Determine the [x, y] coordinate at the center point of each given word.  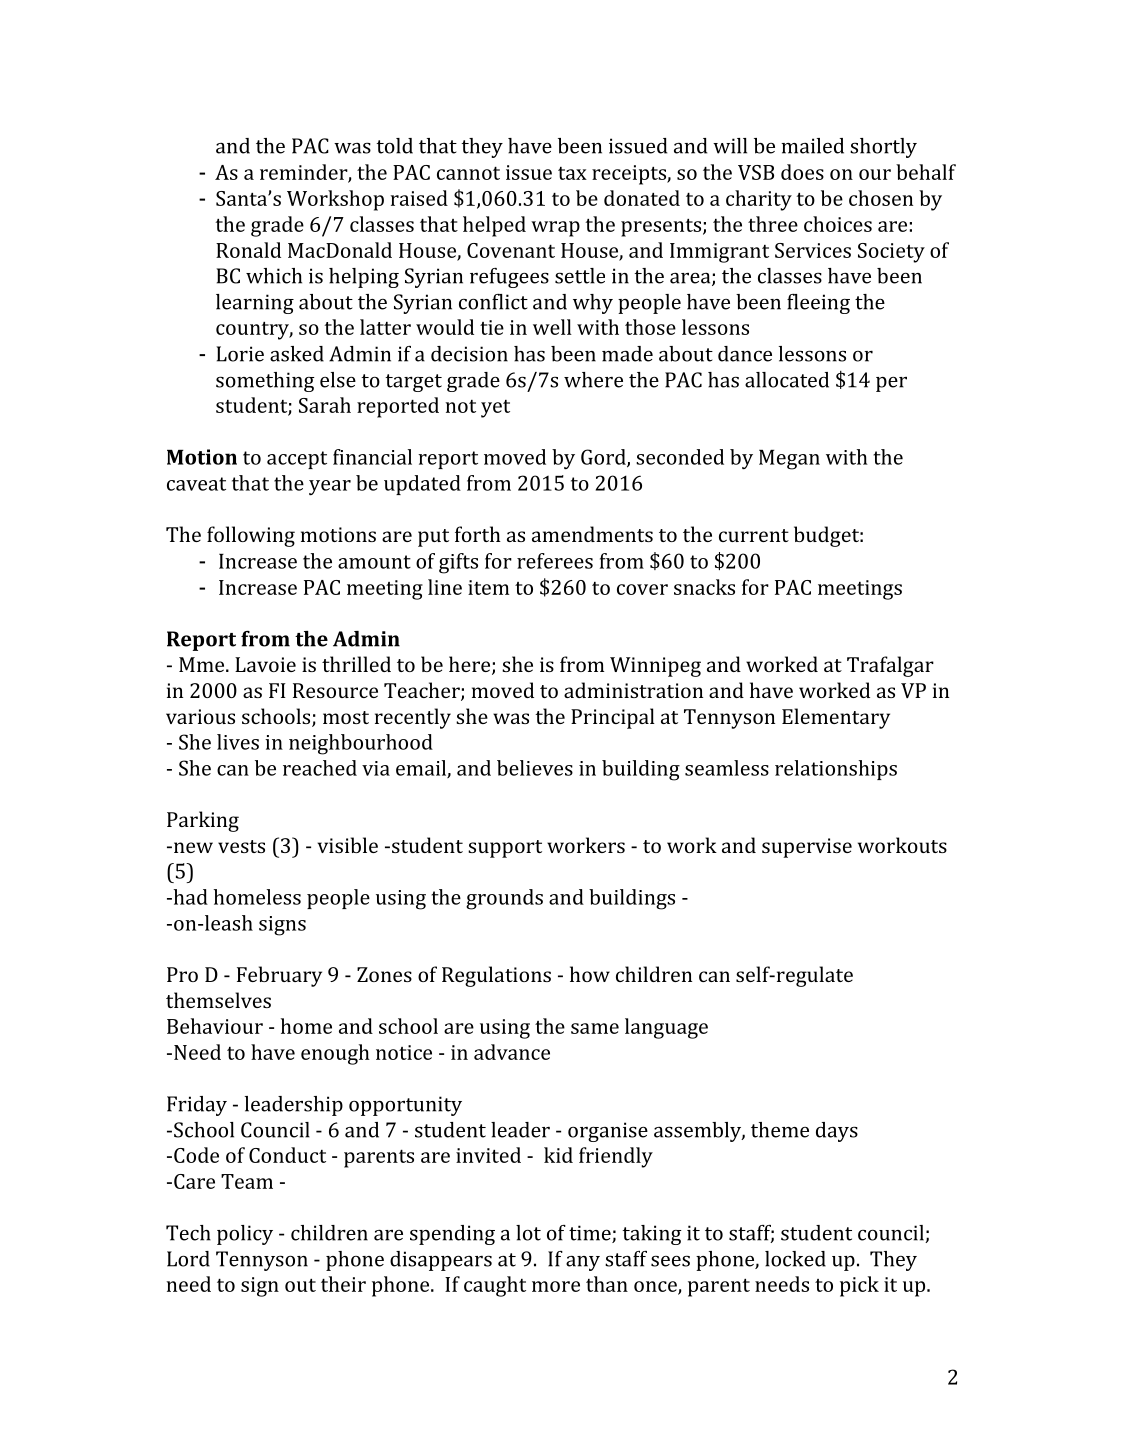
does [802, 172]
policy [245, 1235]
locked [795, 1259]
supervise [807, 848]
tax [572, 173]
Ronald [248, 250]
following [251, 536]
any [583, 1263]
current [754, 535]
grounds [504, 899]
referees [555, 561]
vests [241, 846]
